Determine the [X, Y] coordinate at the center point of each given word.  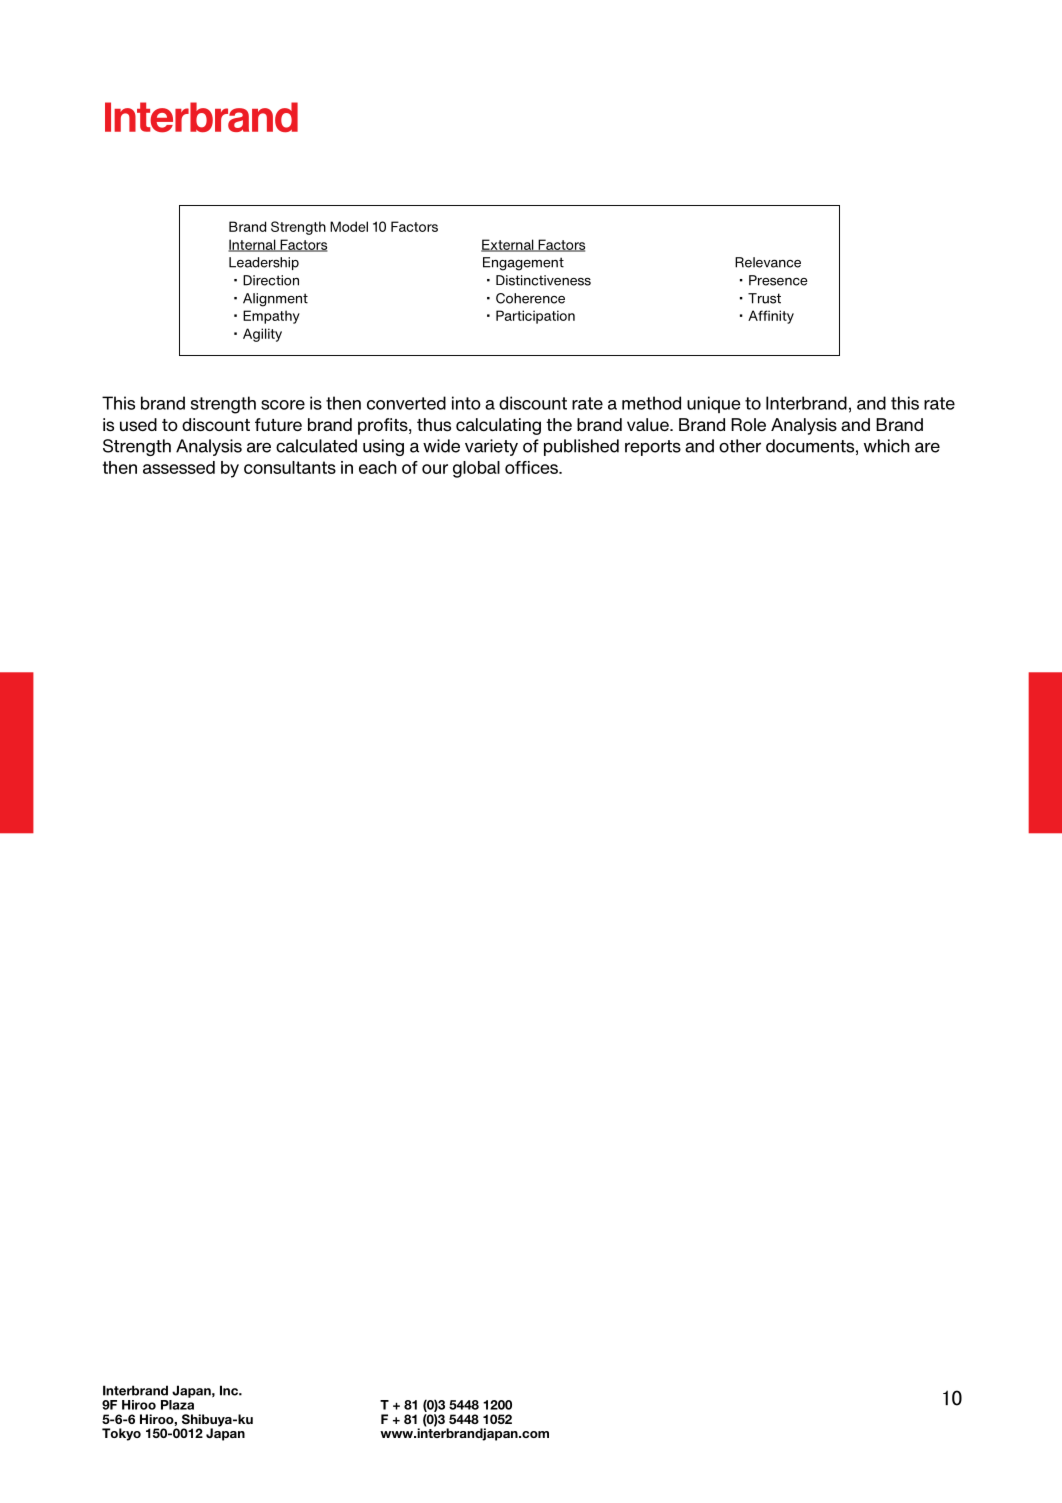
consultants [290, 467]
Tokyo [121, 1434]
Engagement [523, 264]
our [435, 469]
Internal [253, 245]
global [476, 469]
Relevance [768, 262]
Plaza [177, 1403]
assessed [179, 467]
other [740, 446]
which [887, 446]
